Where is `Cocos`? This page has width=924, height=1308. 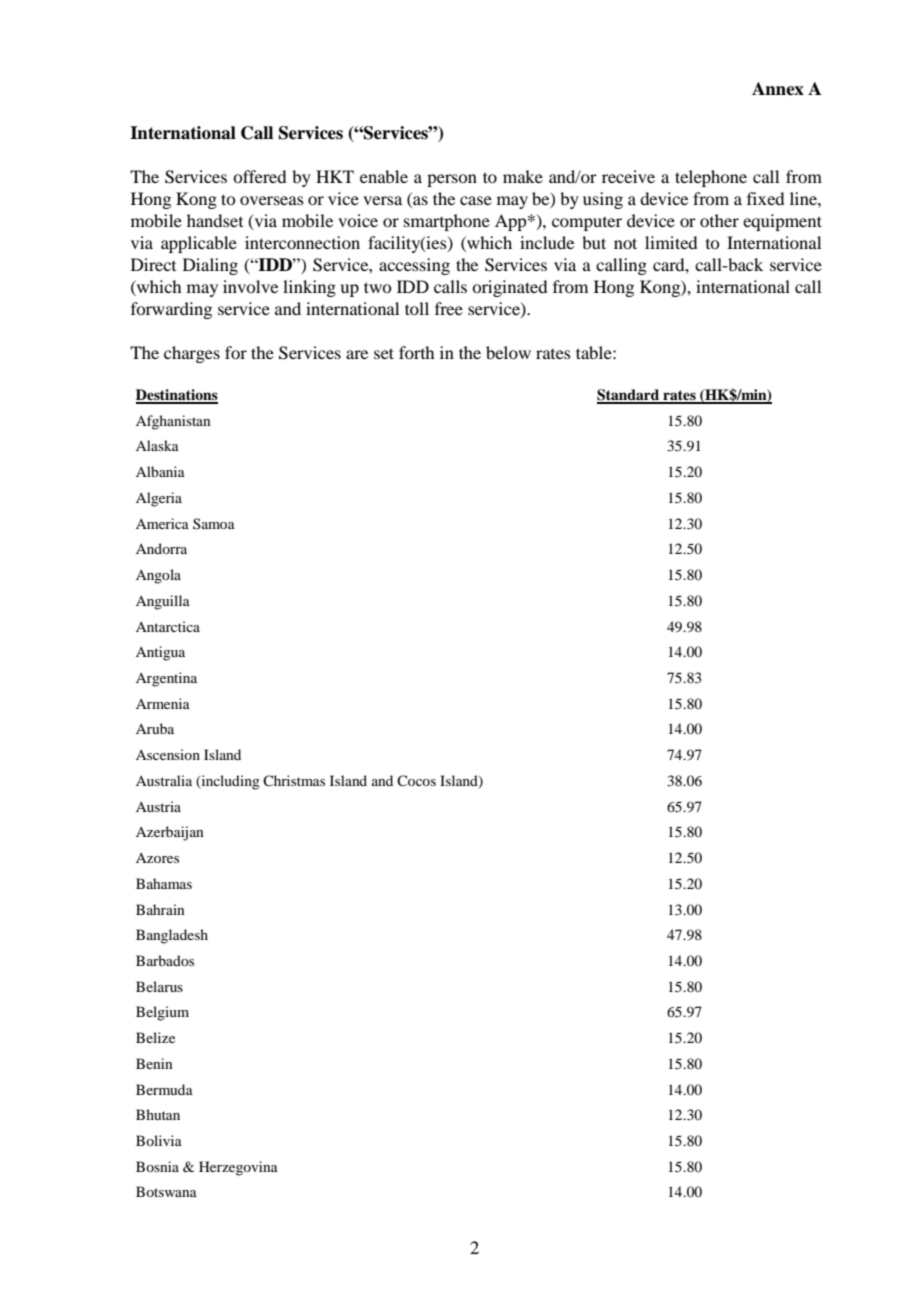 Cocos is located at coordinates (416, 780).
